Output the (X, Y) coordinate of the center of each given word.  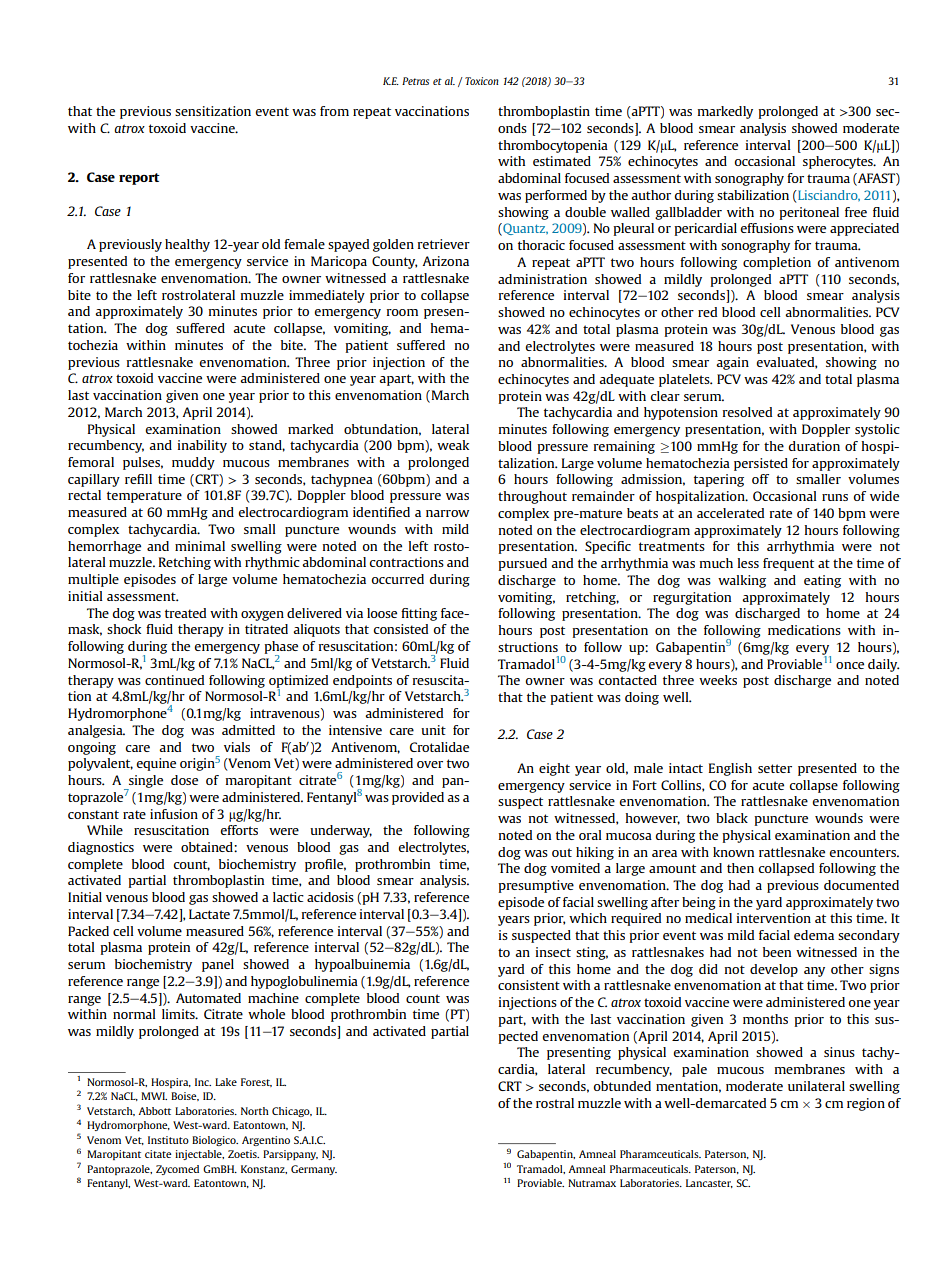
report (139, 179)
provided (418, 798)
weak (453, 445)
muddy (193, 463)
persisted (761, 464)
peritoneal (809, 213)
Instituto (168, 1140)
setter (775, 768)
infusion (174, 814)
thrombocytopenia (553, 146)
